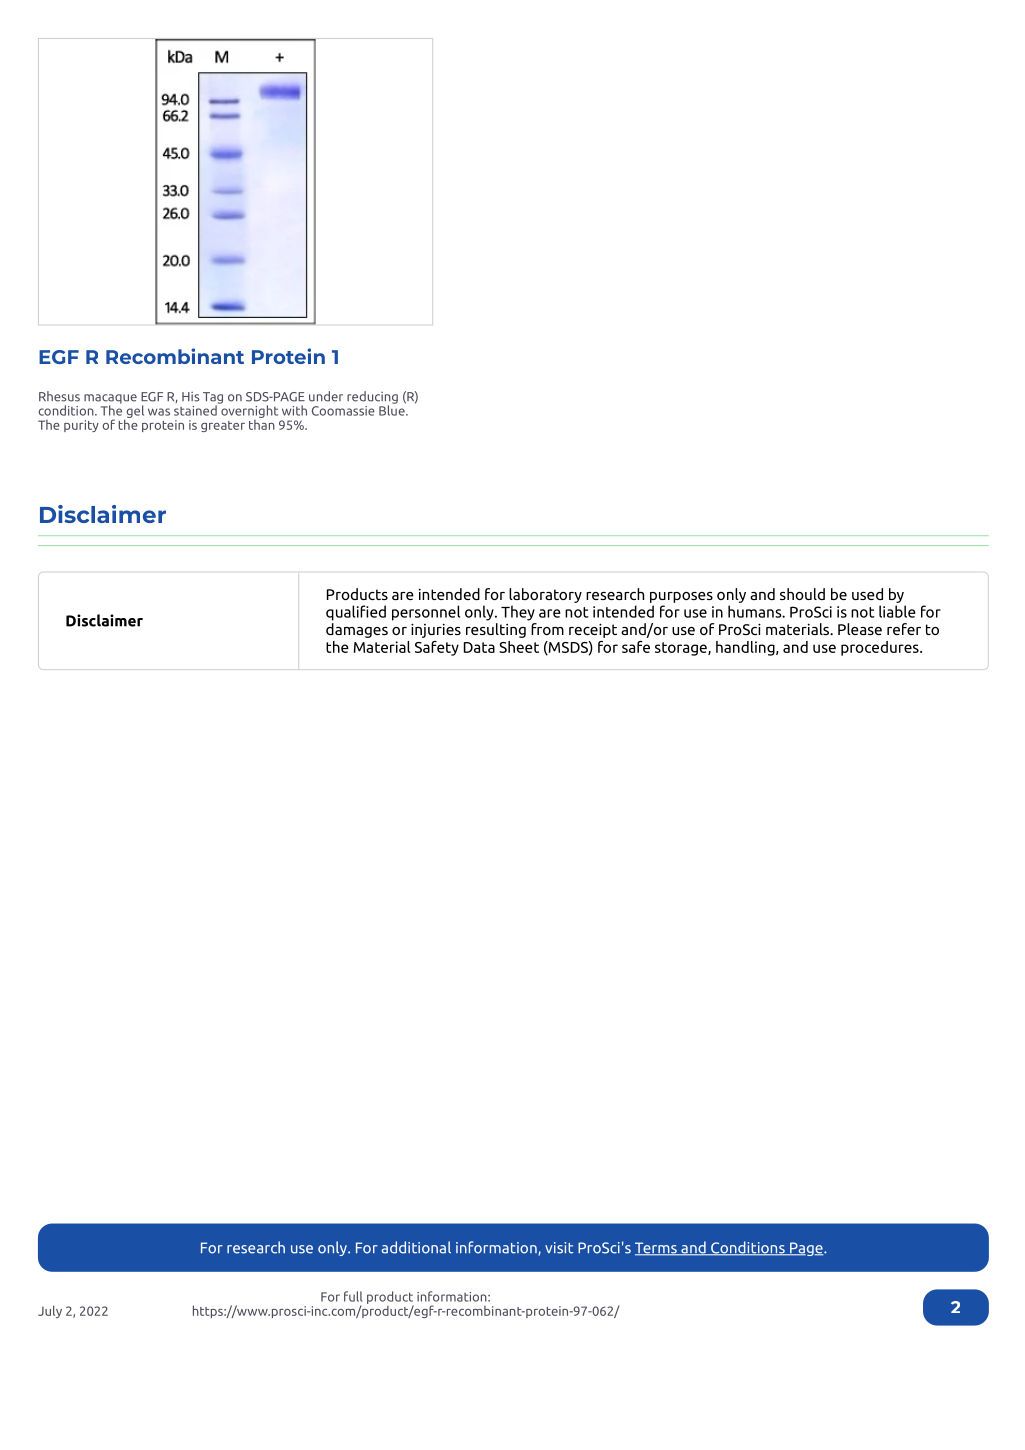 The width and height of the page is (1025, 1450). I want to click on was, so click(159, 412).
